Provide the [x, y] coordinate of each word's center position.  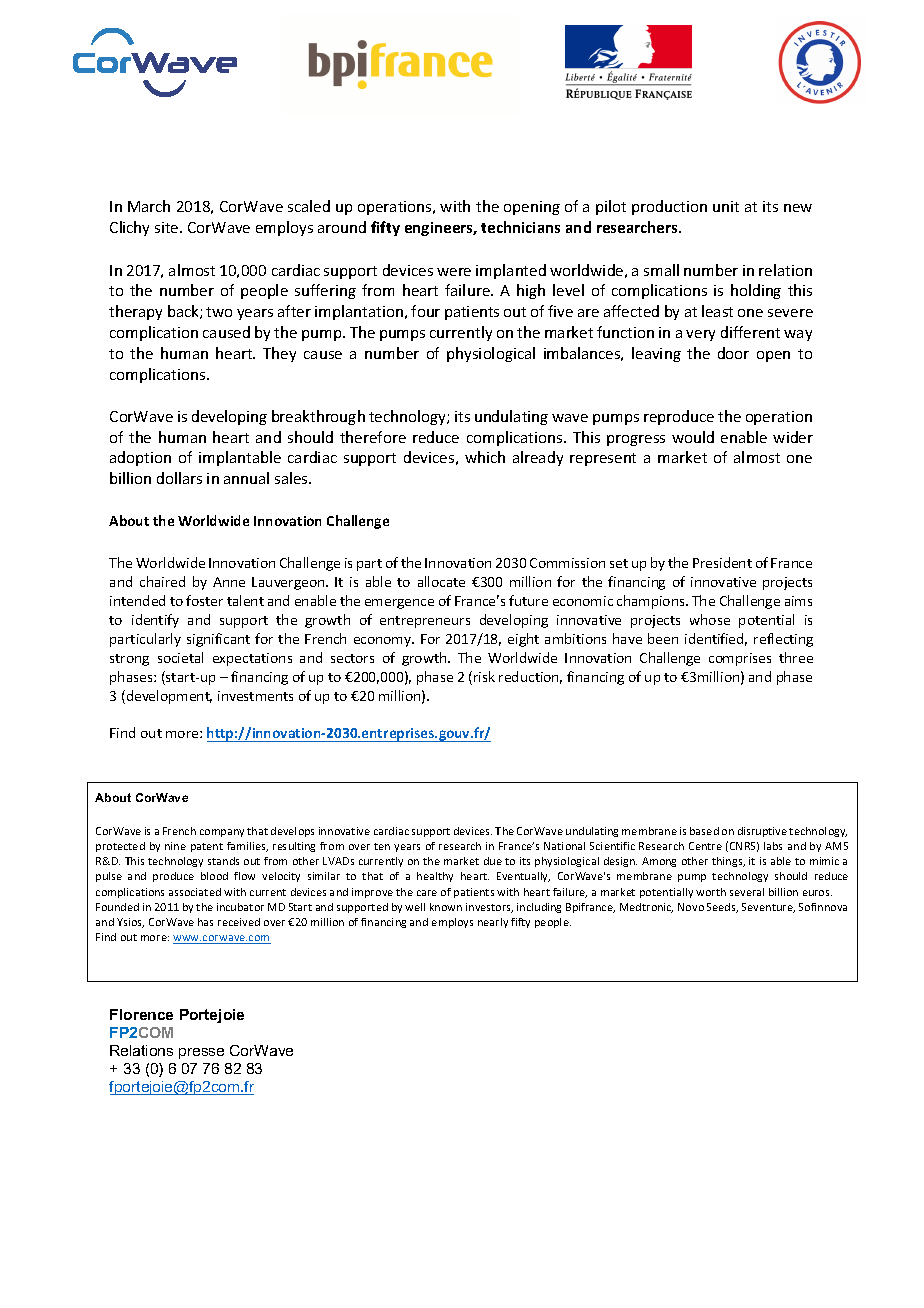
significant [218, 640]
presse [201, 1053]
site [168, 227]
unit [726, 206]
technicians [520, 227]
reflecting [783, 640]
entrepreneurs [425, 622]
